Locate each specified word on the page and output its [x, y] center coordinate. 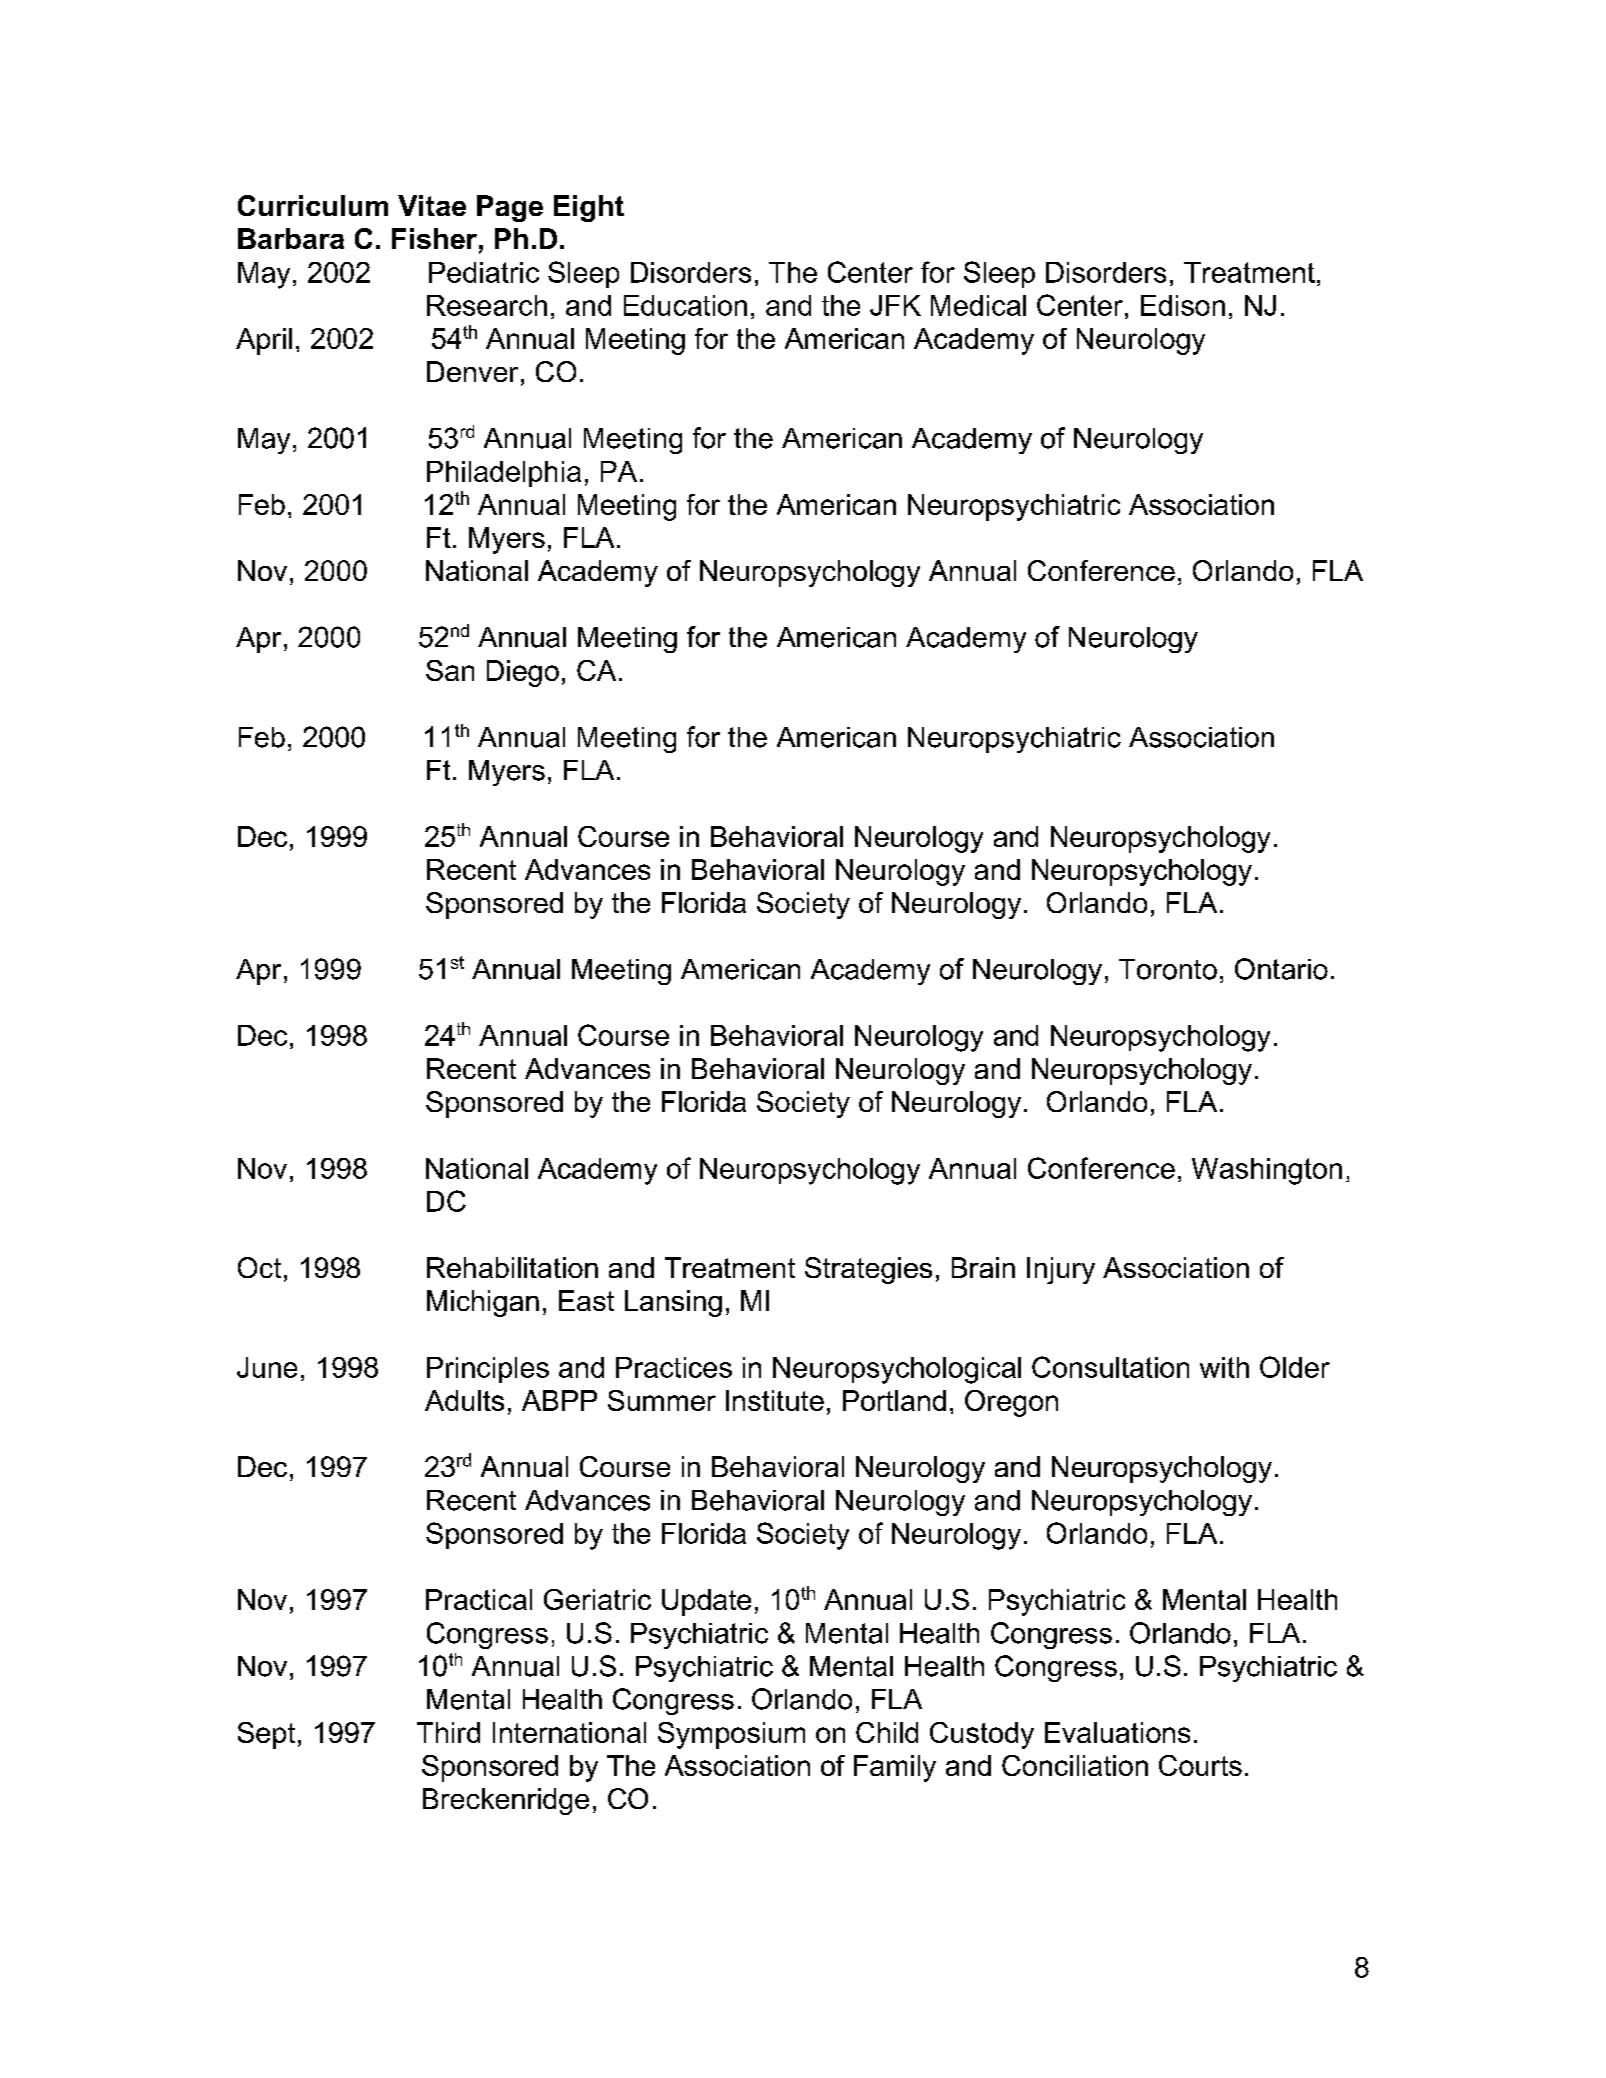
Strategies [868, 1270]
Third [448, 1732]
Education [685, 305]
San [450, 670]
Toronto [1168, 969]
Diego [523, 673]
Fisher [434, 238]
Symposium [731, 1735]
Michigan [483, 1303]
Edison [1183, 305]
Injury [1061, 1270]
